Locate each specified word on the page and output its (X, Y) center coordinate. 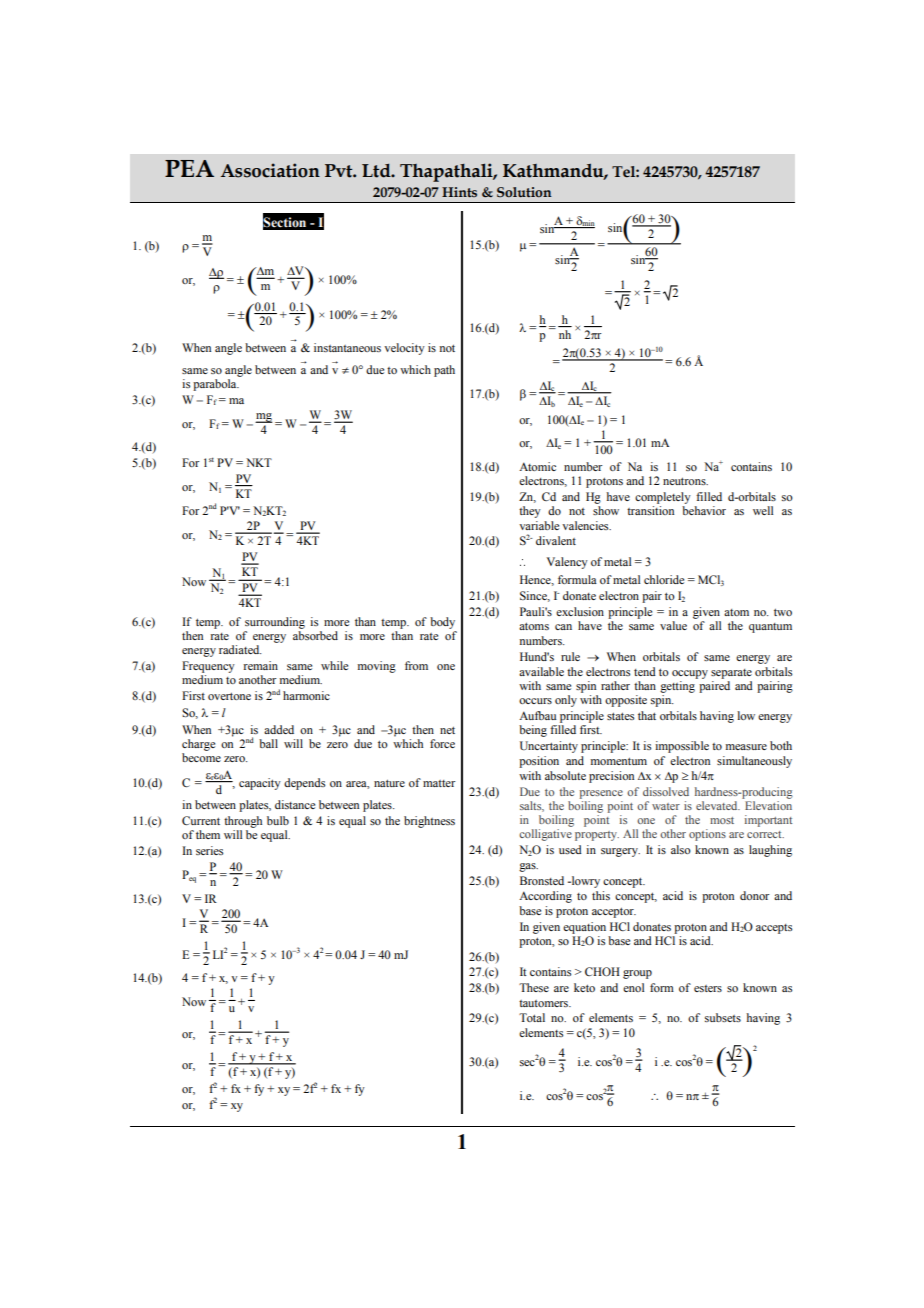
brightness (429, 822)
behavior (704, 510)
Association (270, 170)
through (243, 822)
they (530, 512)
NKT (259, 462)
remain (261, 665)
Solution (524, 192)
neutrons (685, 481)
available (541, 671)
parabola (216, 385)
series (209, 850)
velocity (404, 349)
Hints (459, 192)
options (707, 835)
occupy (690, 674)
